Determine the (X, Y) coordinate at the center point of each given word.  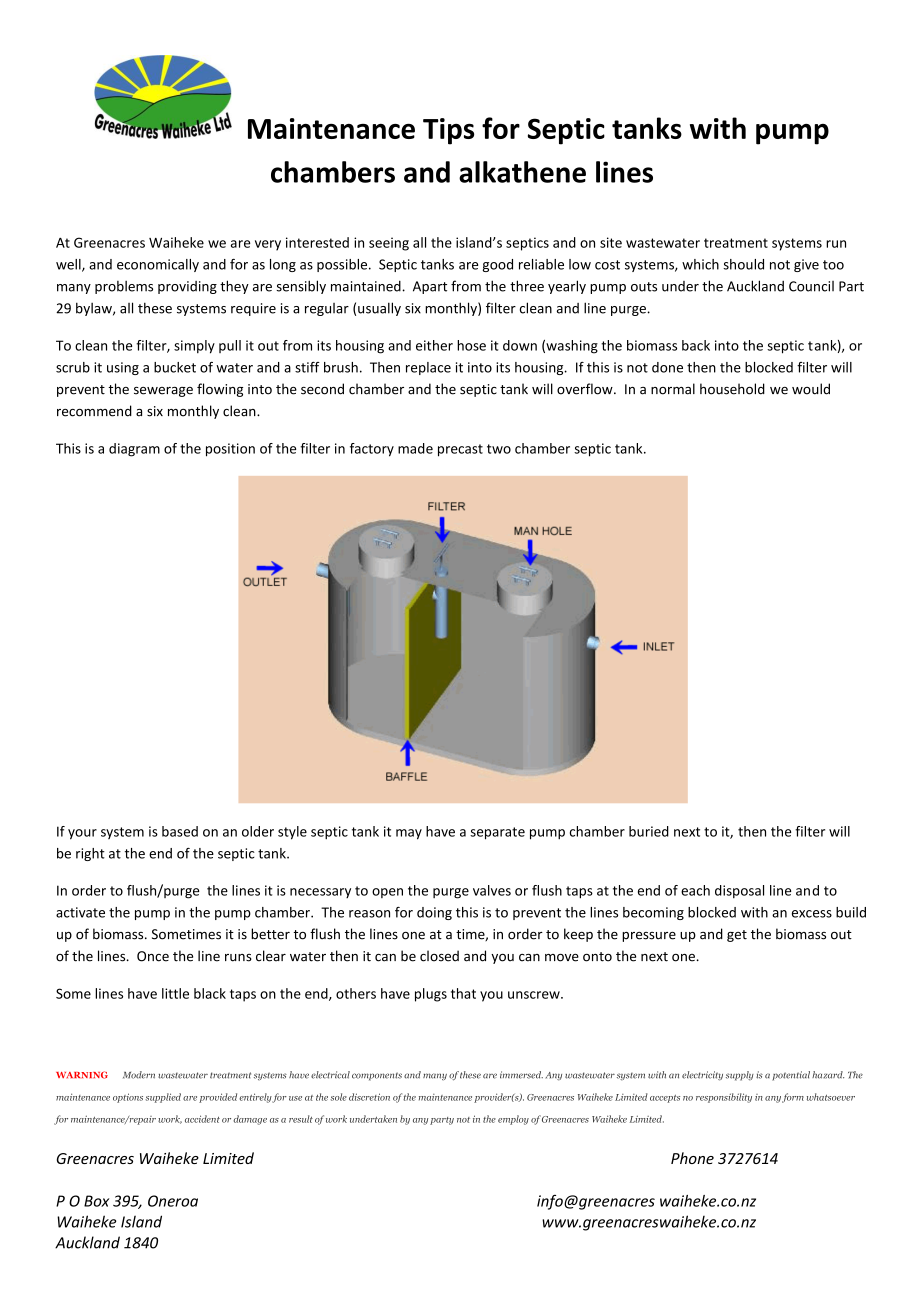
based (180, 831)
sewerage (163, 392)
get (737, 936)
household (732, 389)
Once (153, 956)
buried (649, 831)
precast (460, 450)
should (743, 264)
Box (96, 1201)
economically (158, 265)
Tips (448, 131)
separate (497, 833)
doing (434, 913)
